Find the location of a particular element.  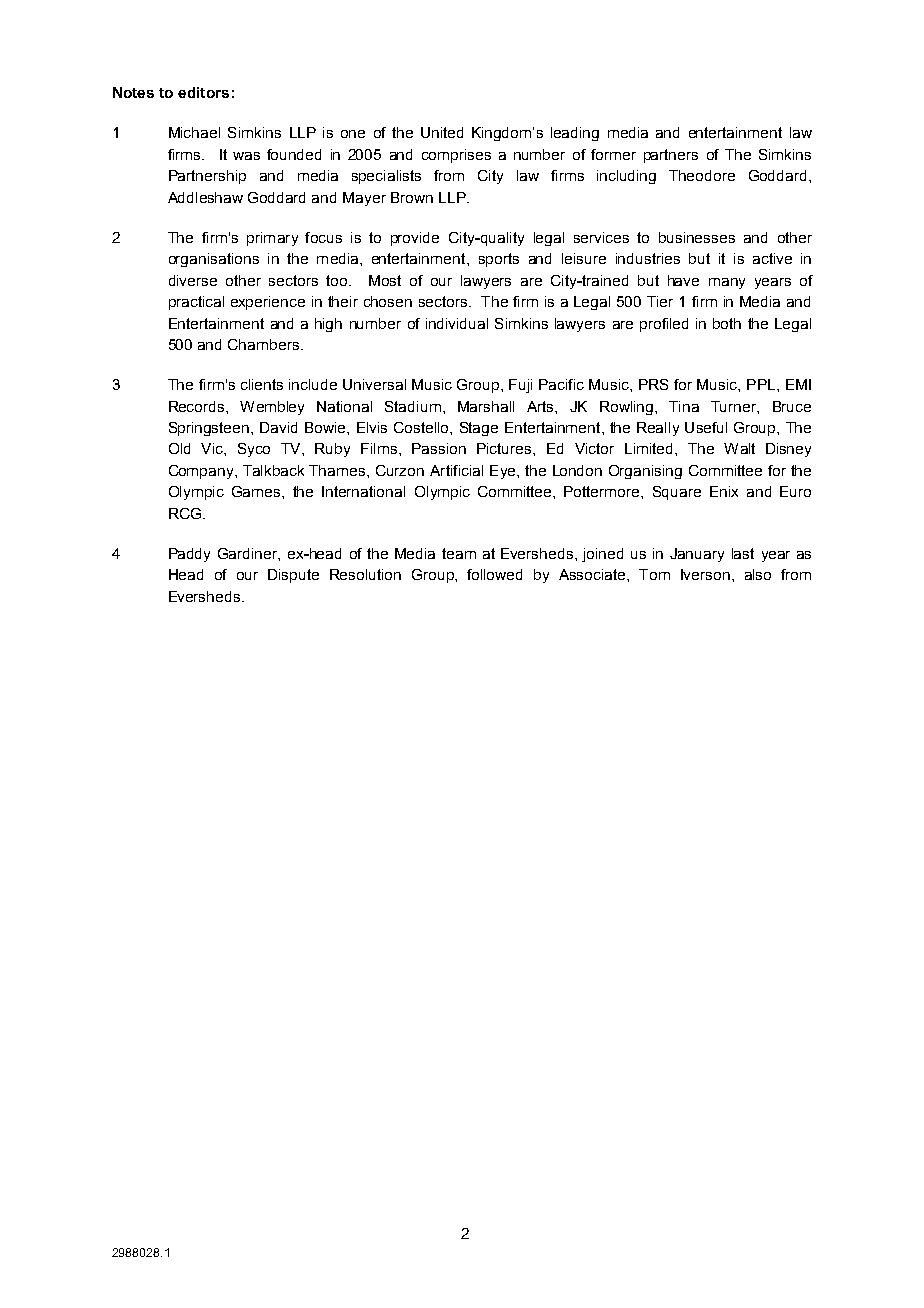

Passion is located at coordinates (439, 448).
